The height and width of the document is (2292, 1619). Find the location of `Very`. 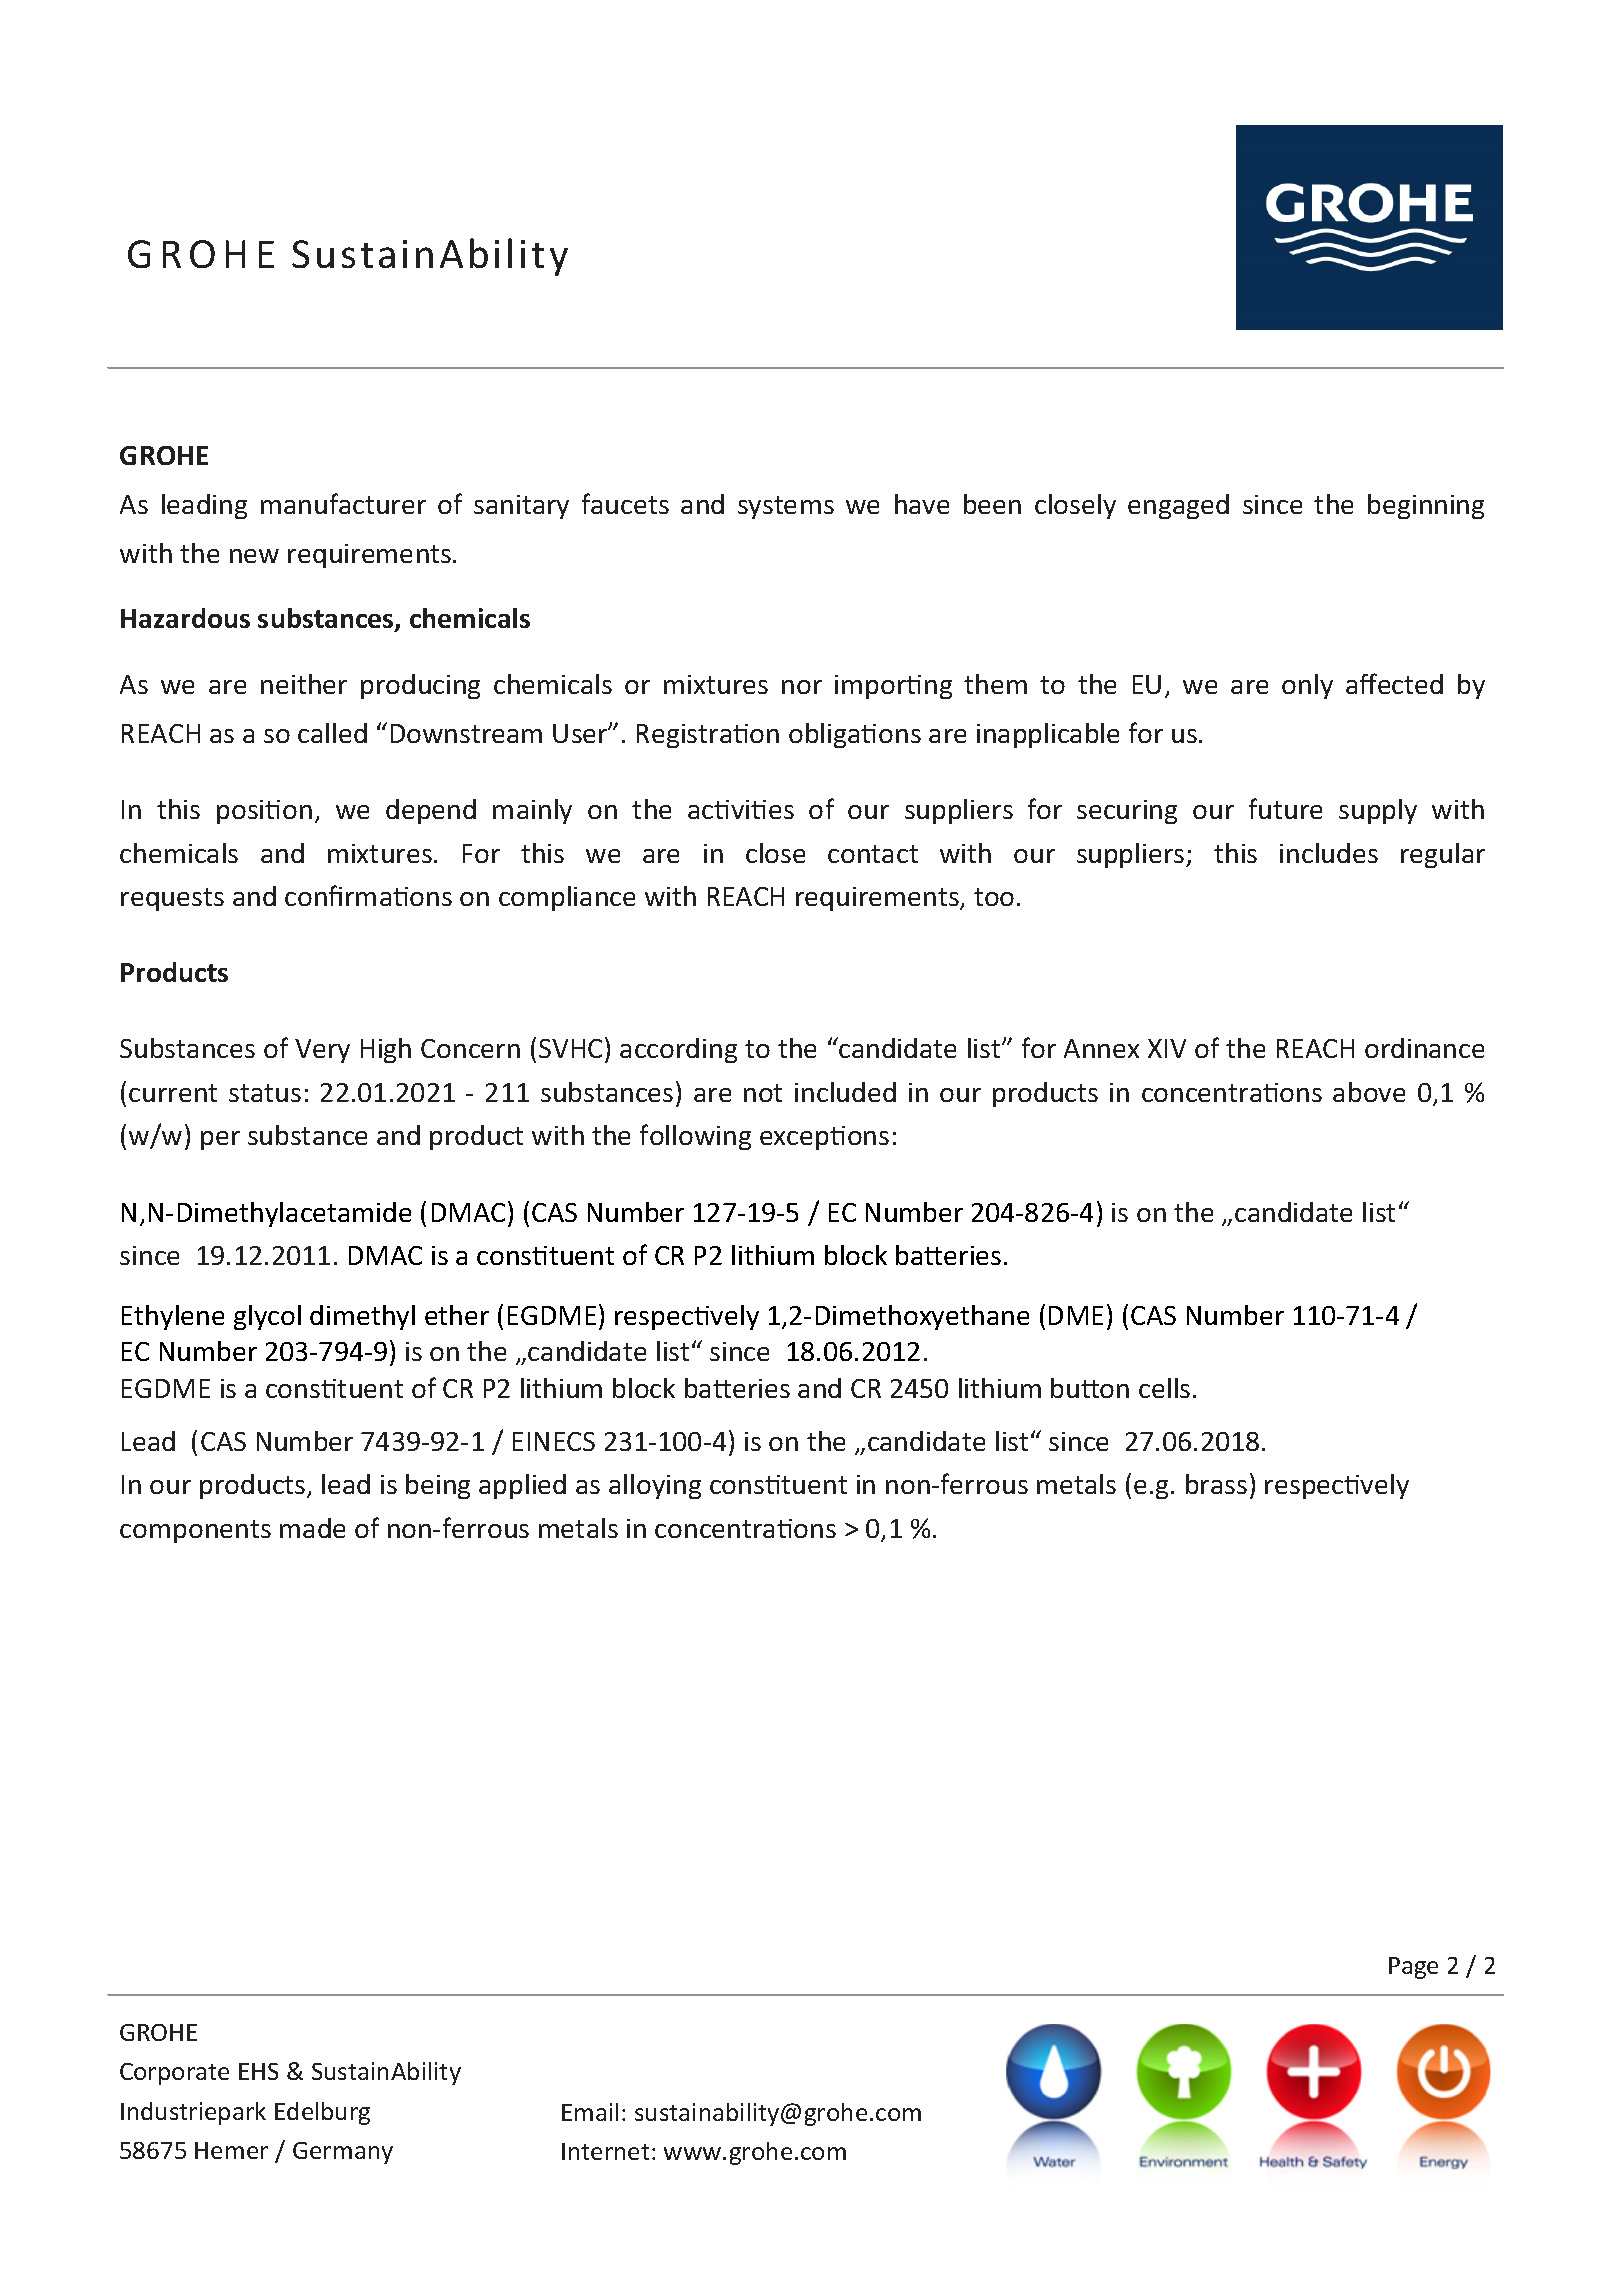

Very is located at coordinates (322, 1051).
